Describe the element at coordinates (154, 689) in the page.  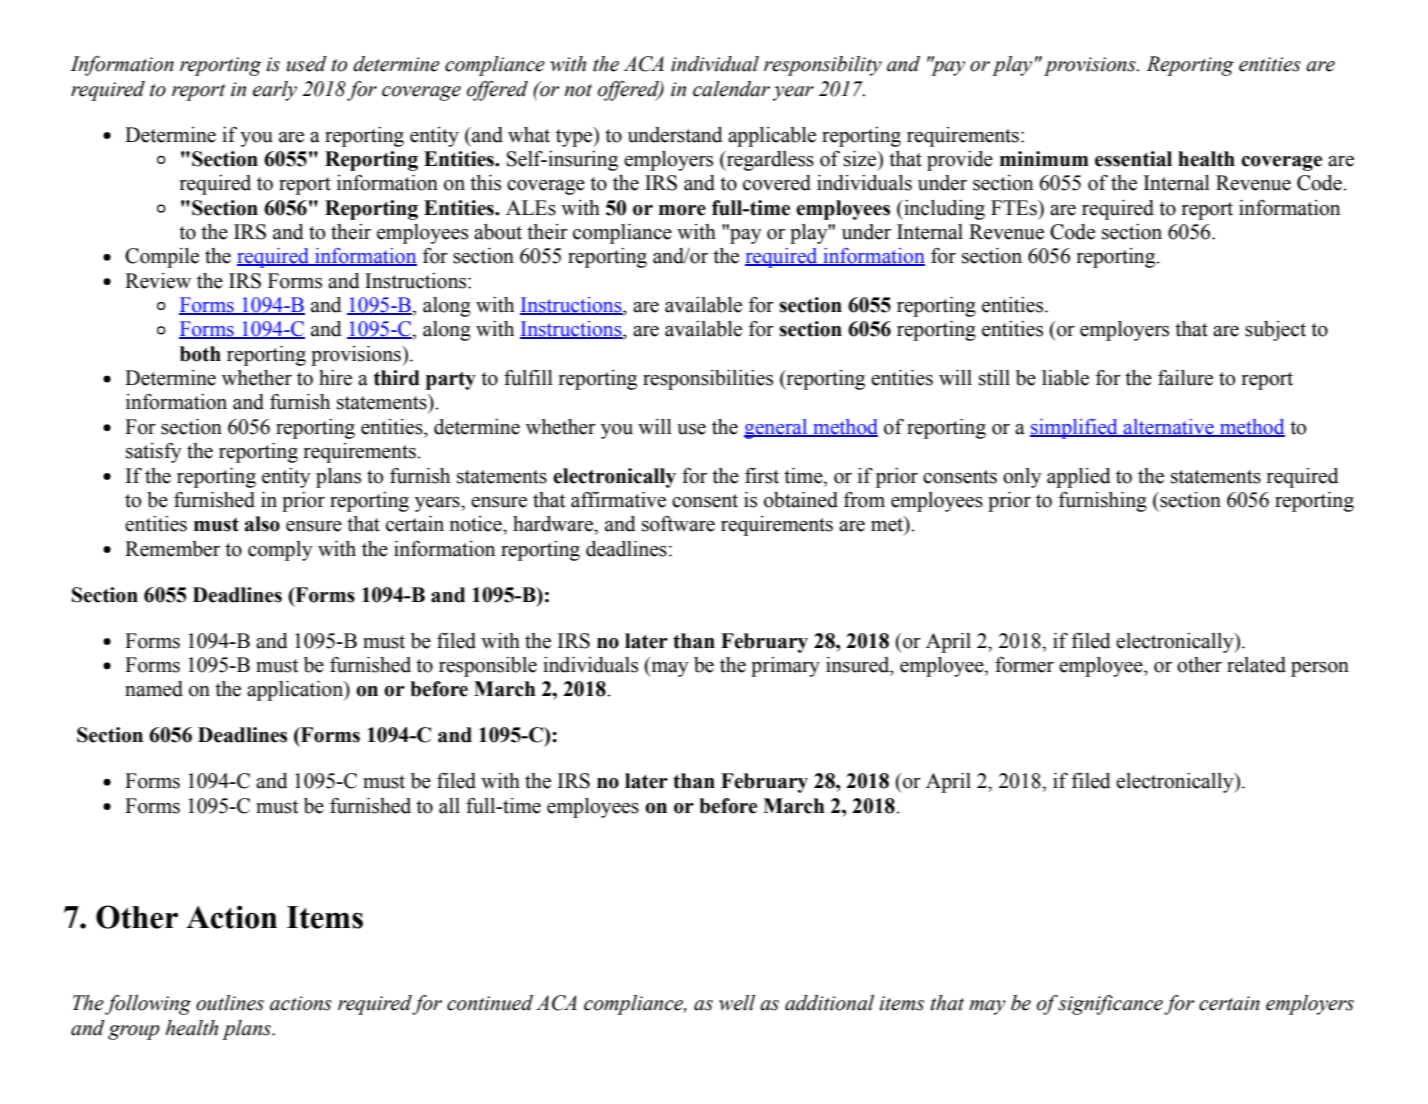
I see `named` at that location.
